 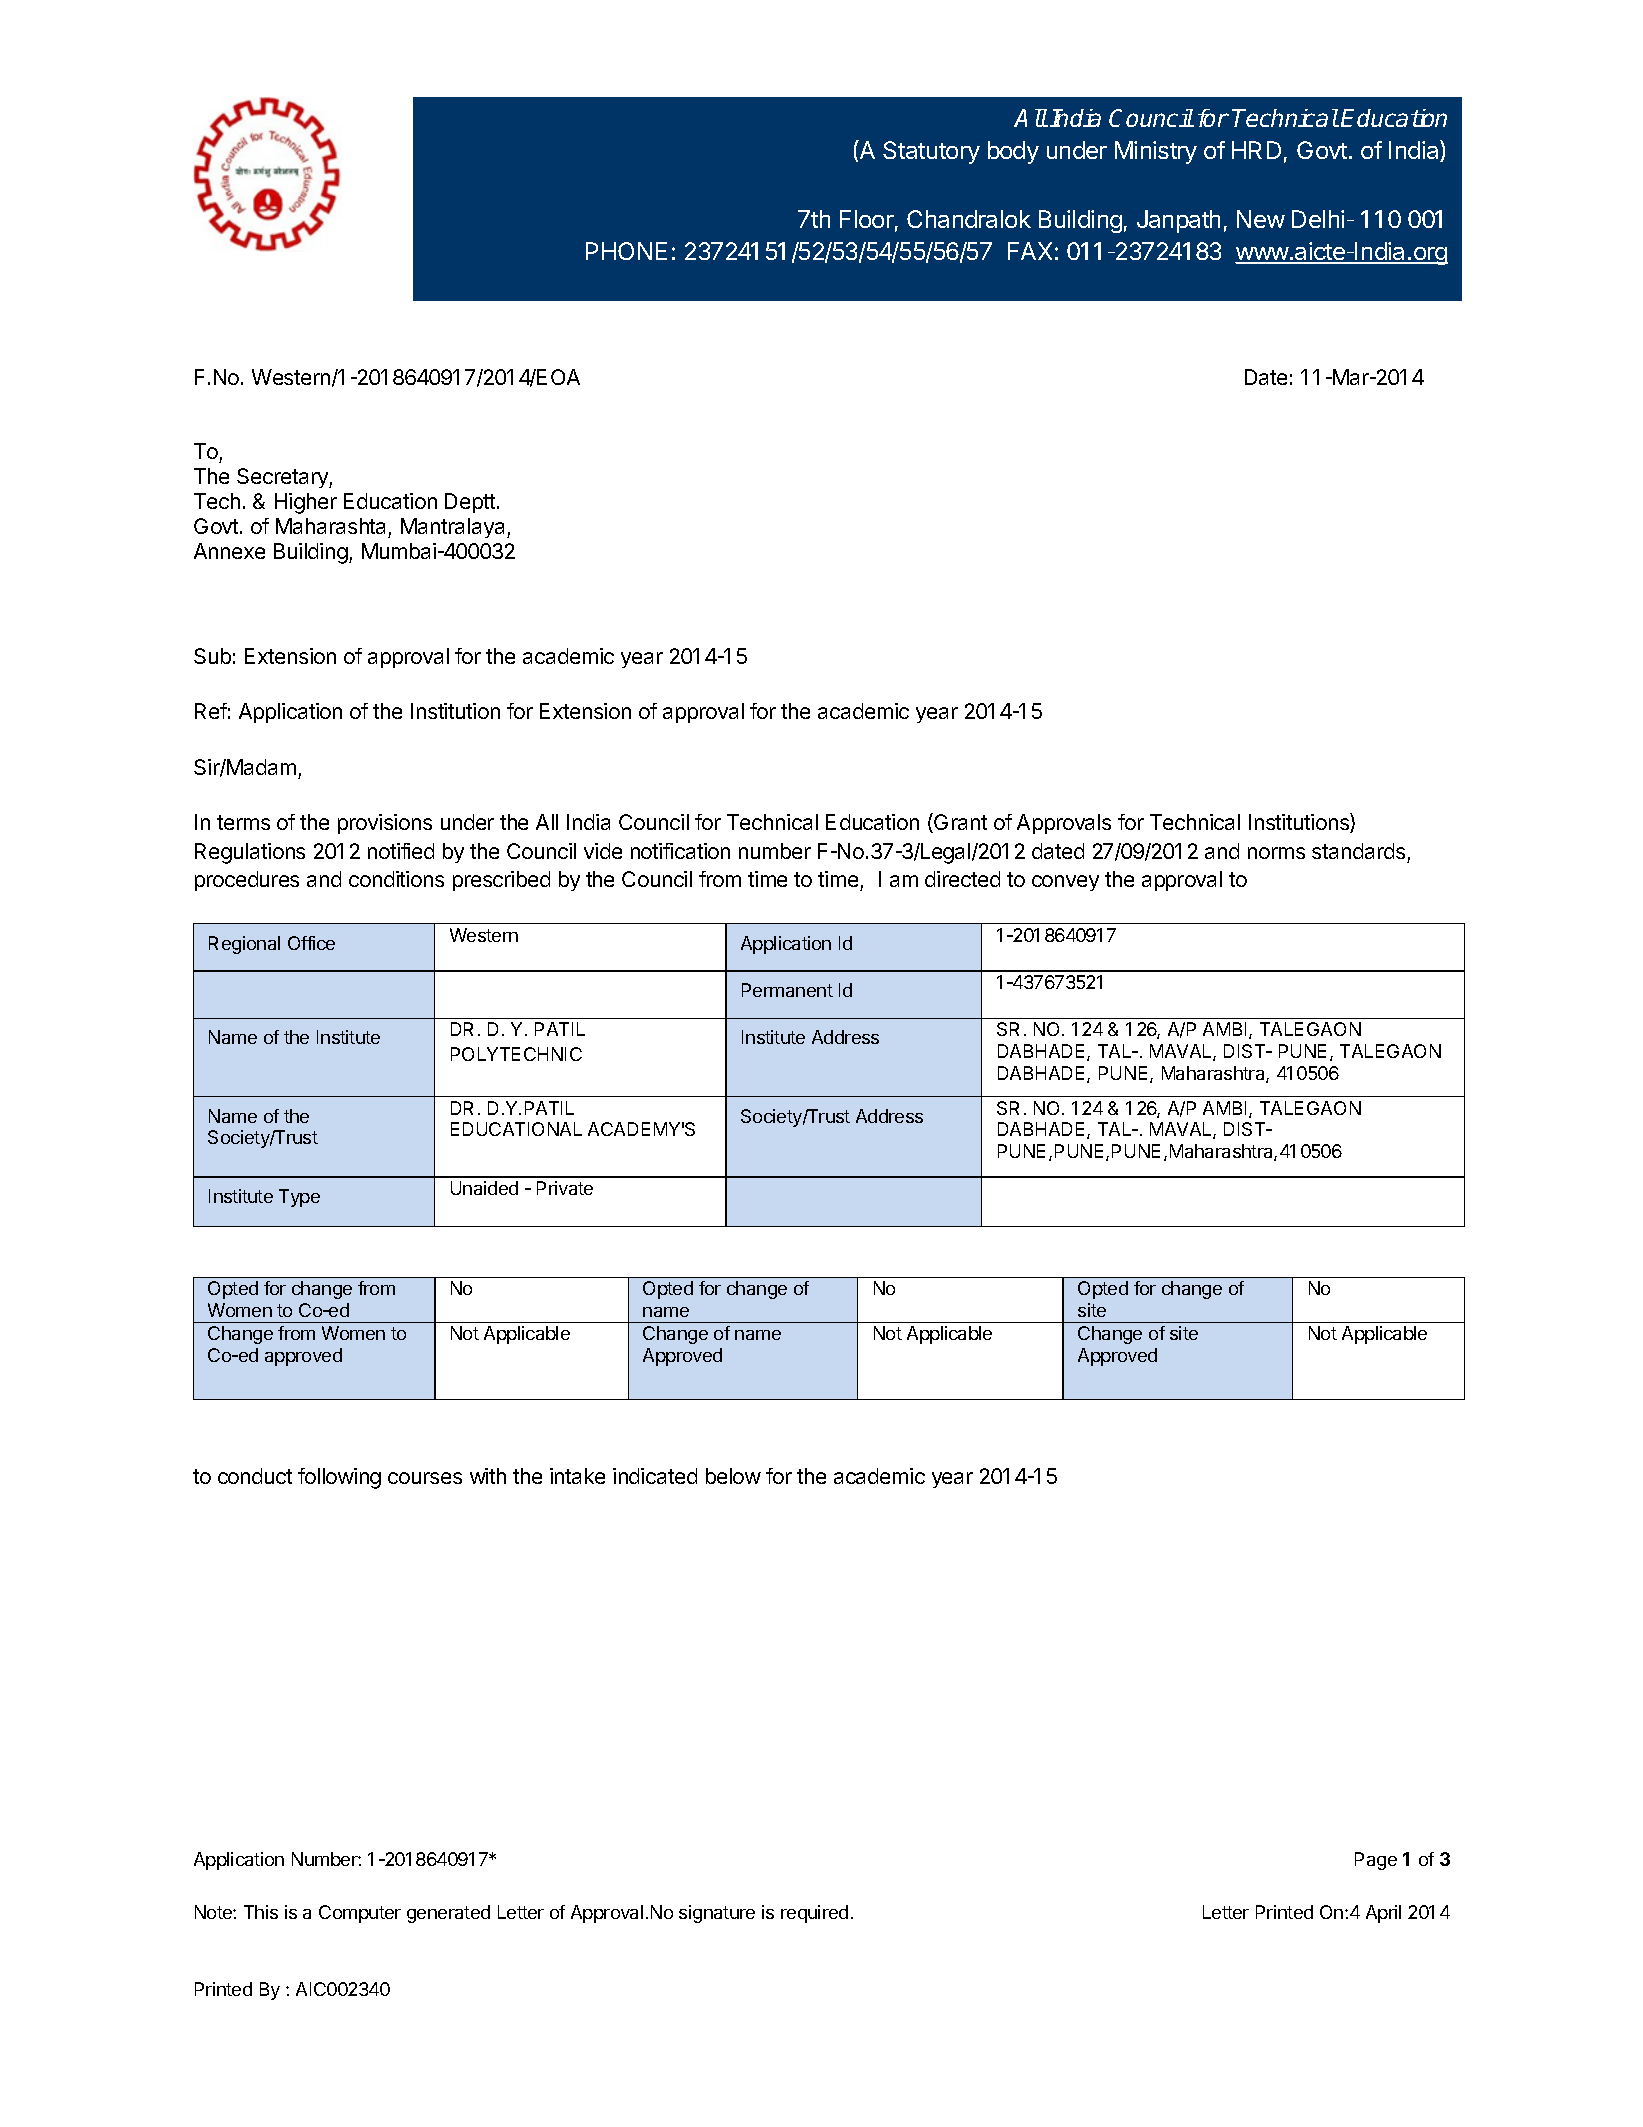 What do you see at coordinates (1065, 883) in the image?
I see `convey` at bounding box center [1065, 883].
